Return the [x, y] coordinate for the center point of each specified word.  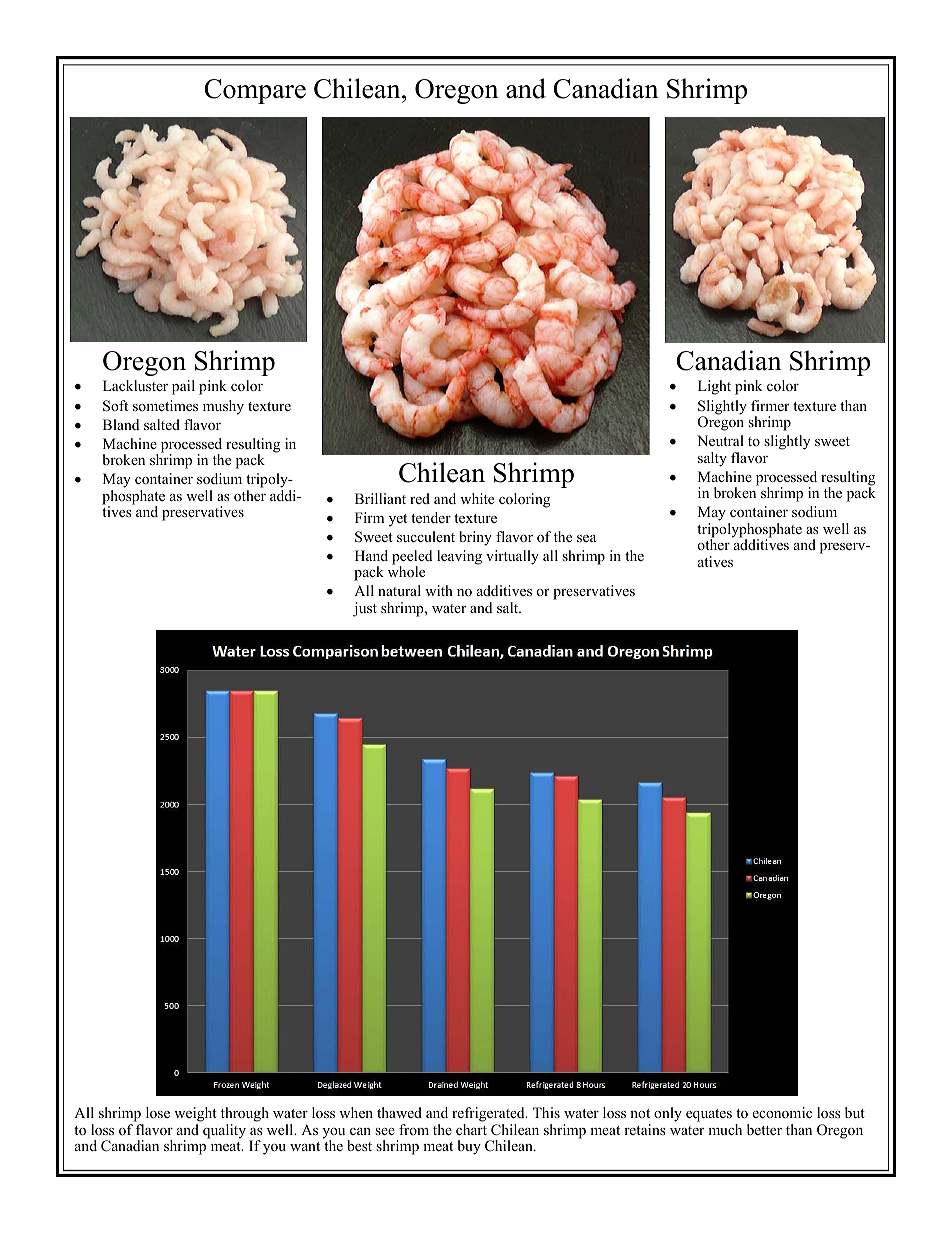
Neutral [720, 440]
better [764, 1129]
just [365, 609]
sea [586, 538]
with [439, 590]
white [477, 498]
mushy [223, 407]
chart [471, 1129]
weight [195, 1114]
